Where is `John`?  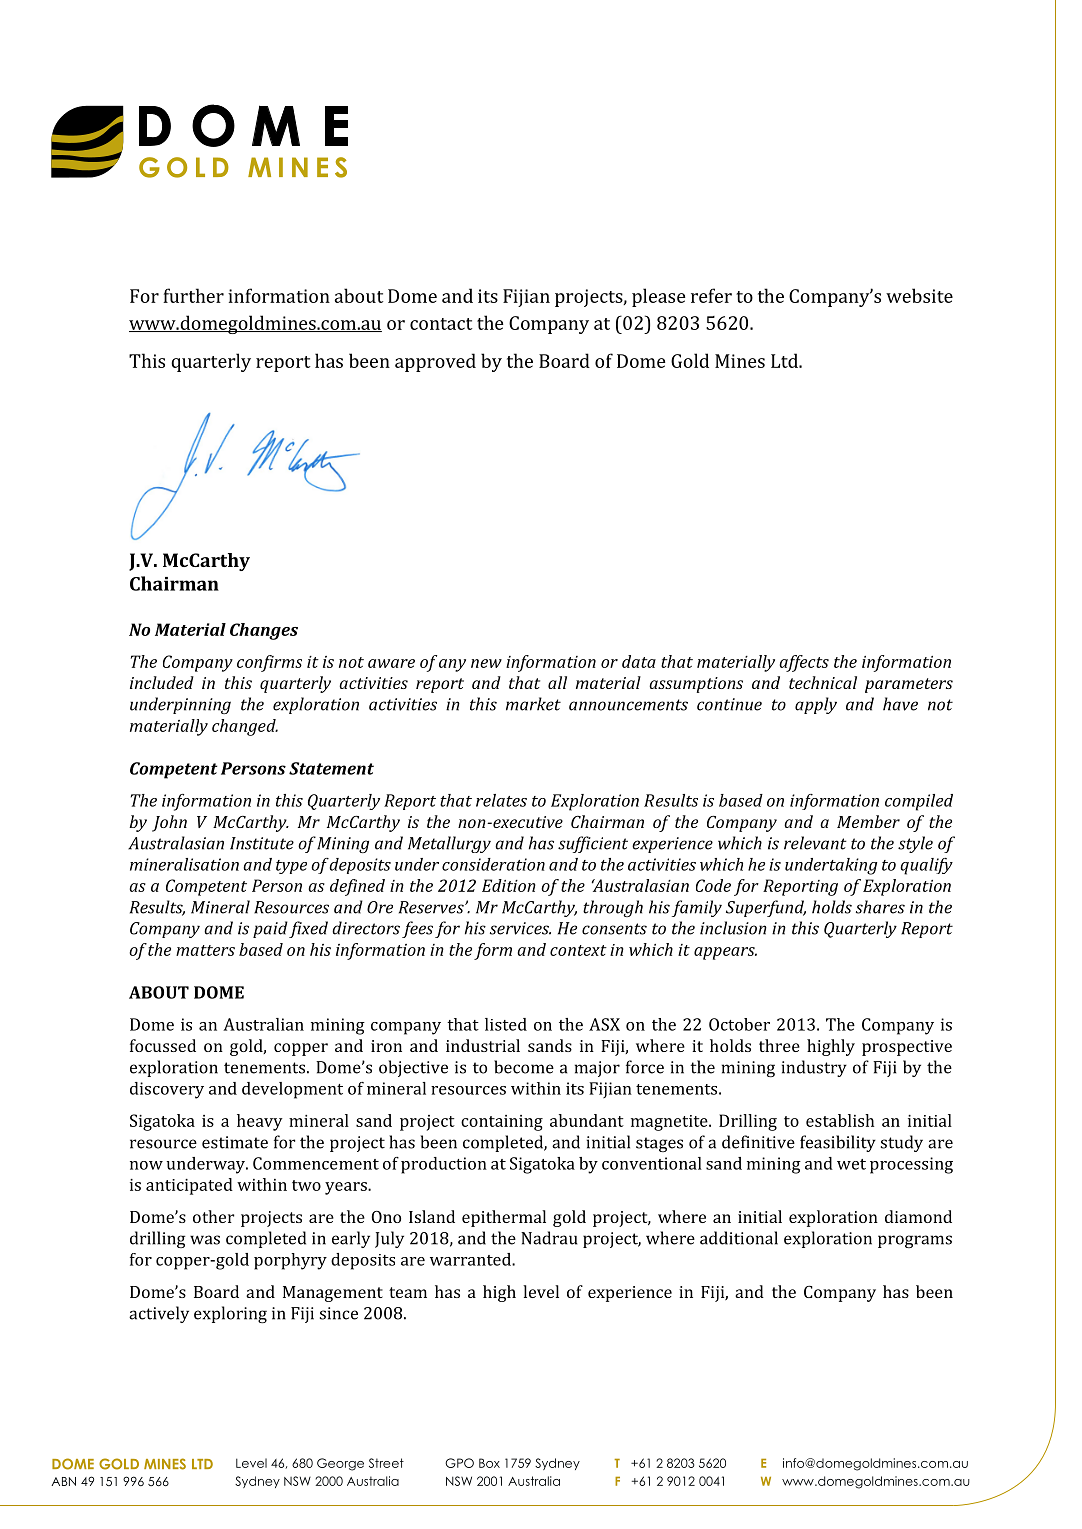
John is located at coordinates (169, 823).
